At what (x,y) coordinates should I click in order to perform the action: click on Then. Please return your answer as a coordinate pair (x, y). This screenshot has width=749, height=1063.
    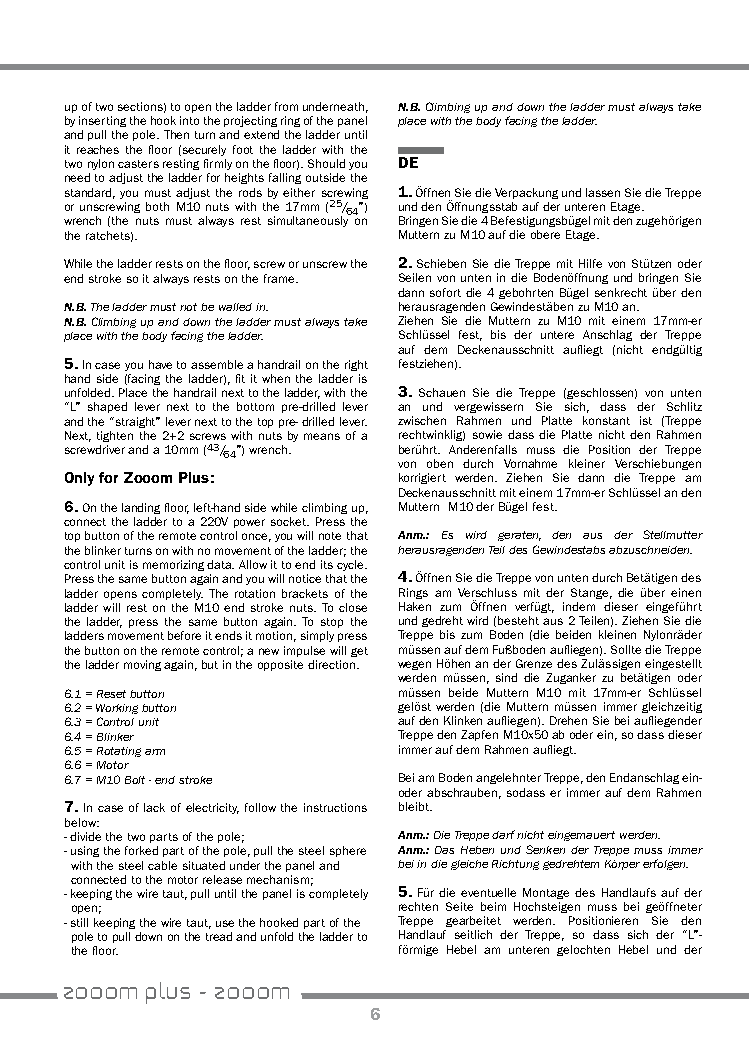
    Looking at the image, I should click on (176, 134).
